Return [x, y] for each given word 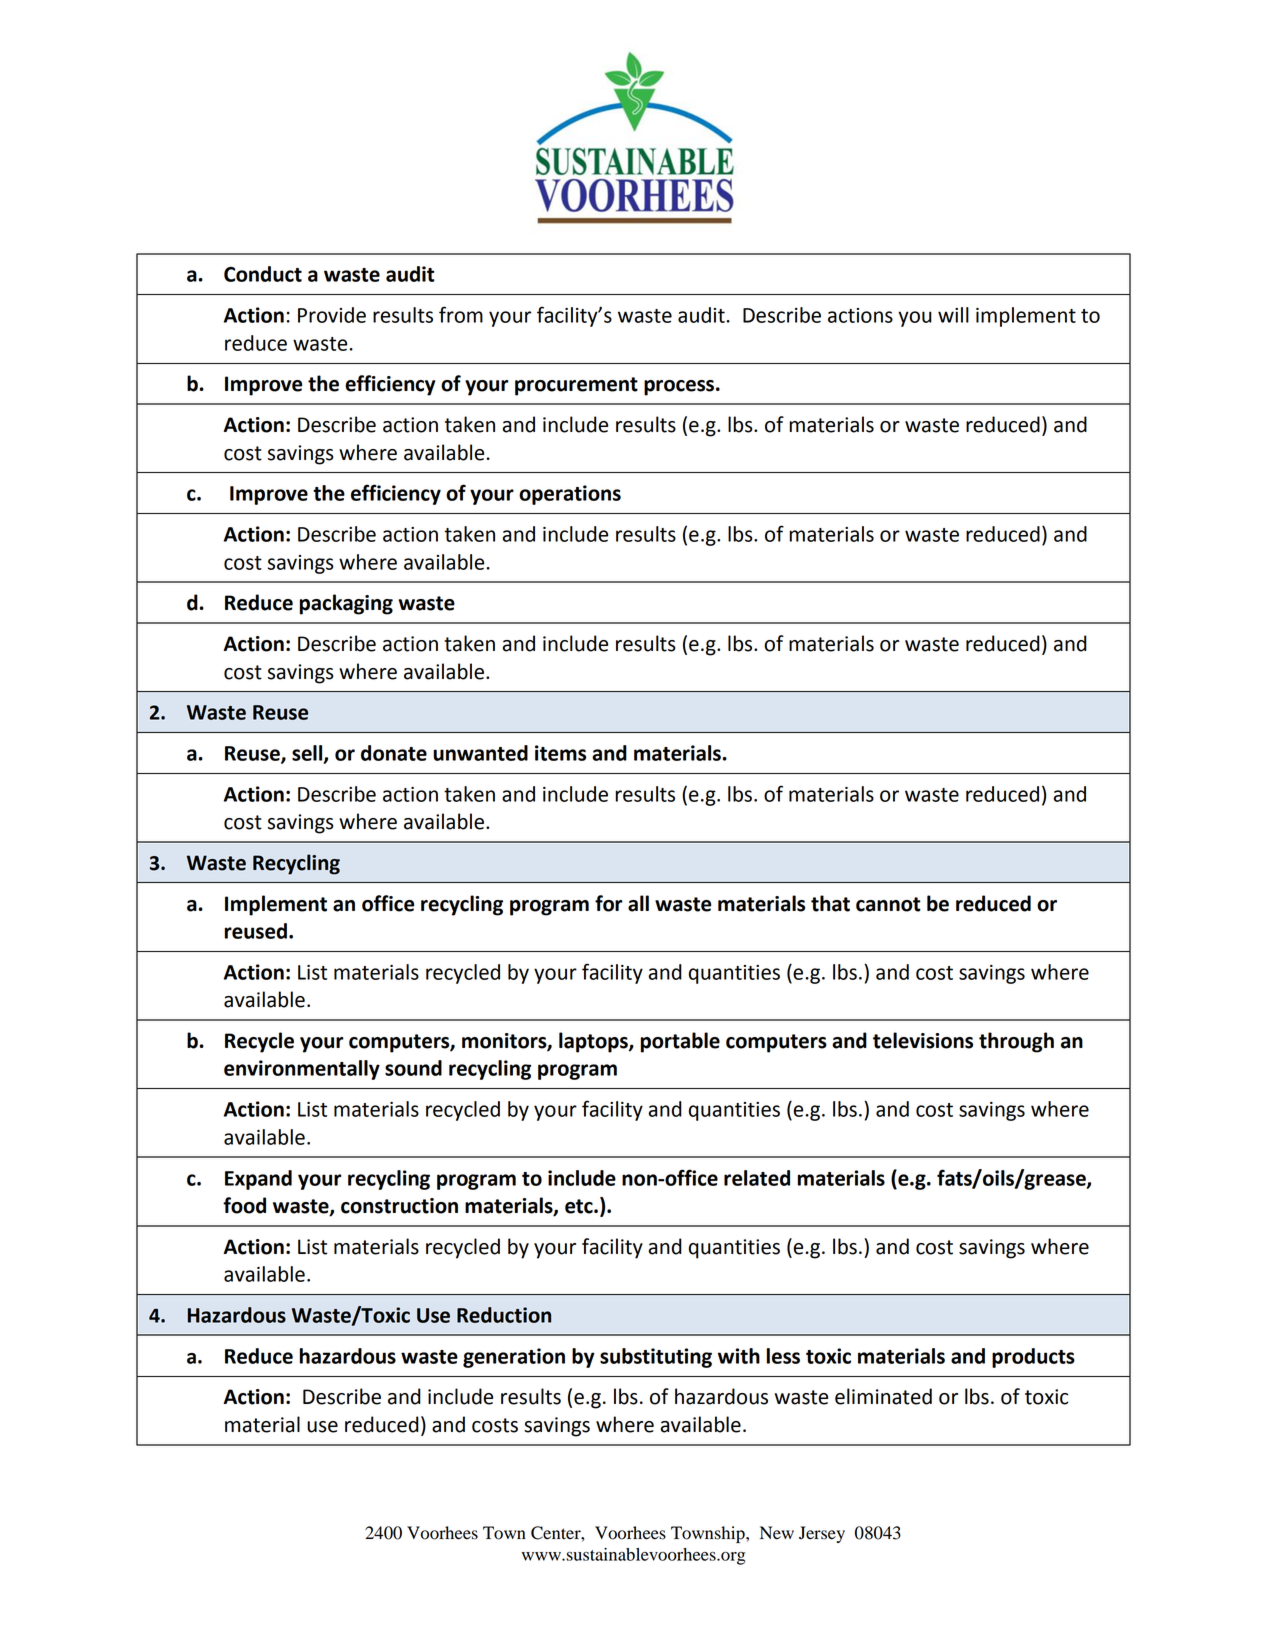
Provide [332, 315]
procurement [576, 386]
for [609, 903]
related [757, 1178]
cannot [888, 904]
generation [514, 1358]
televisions [923, 1040]
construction [399, 1206]
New [777, 1533]
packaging [346, 604]
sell [308, 754]
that [830, 903]
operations [570, 495]
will [953, 315]
